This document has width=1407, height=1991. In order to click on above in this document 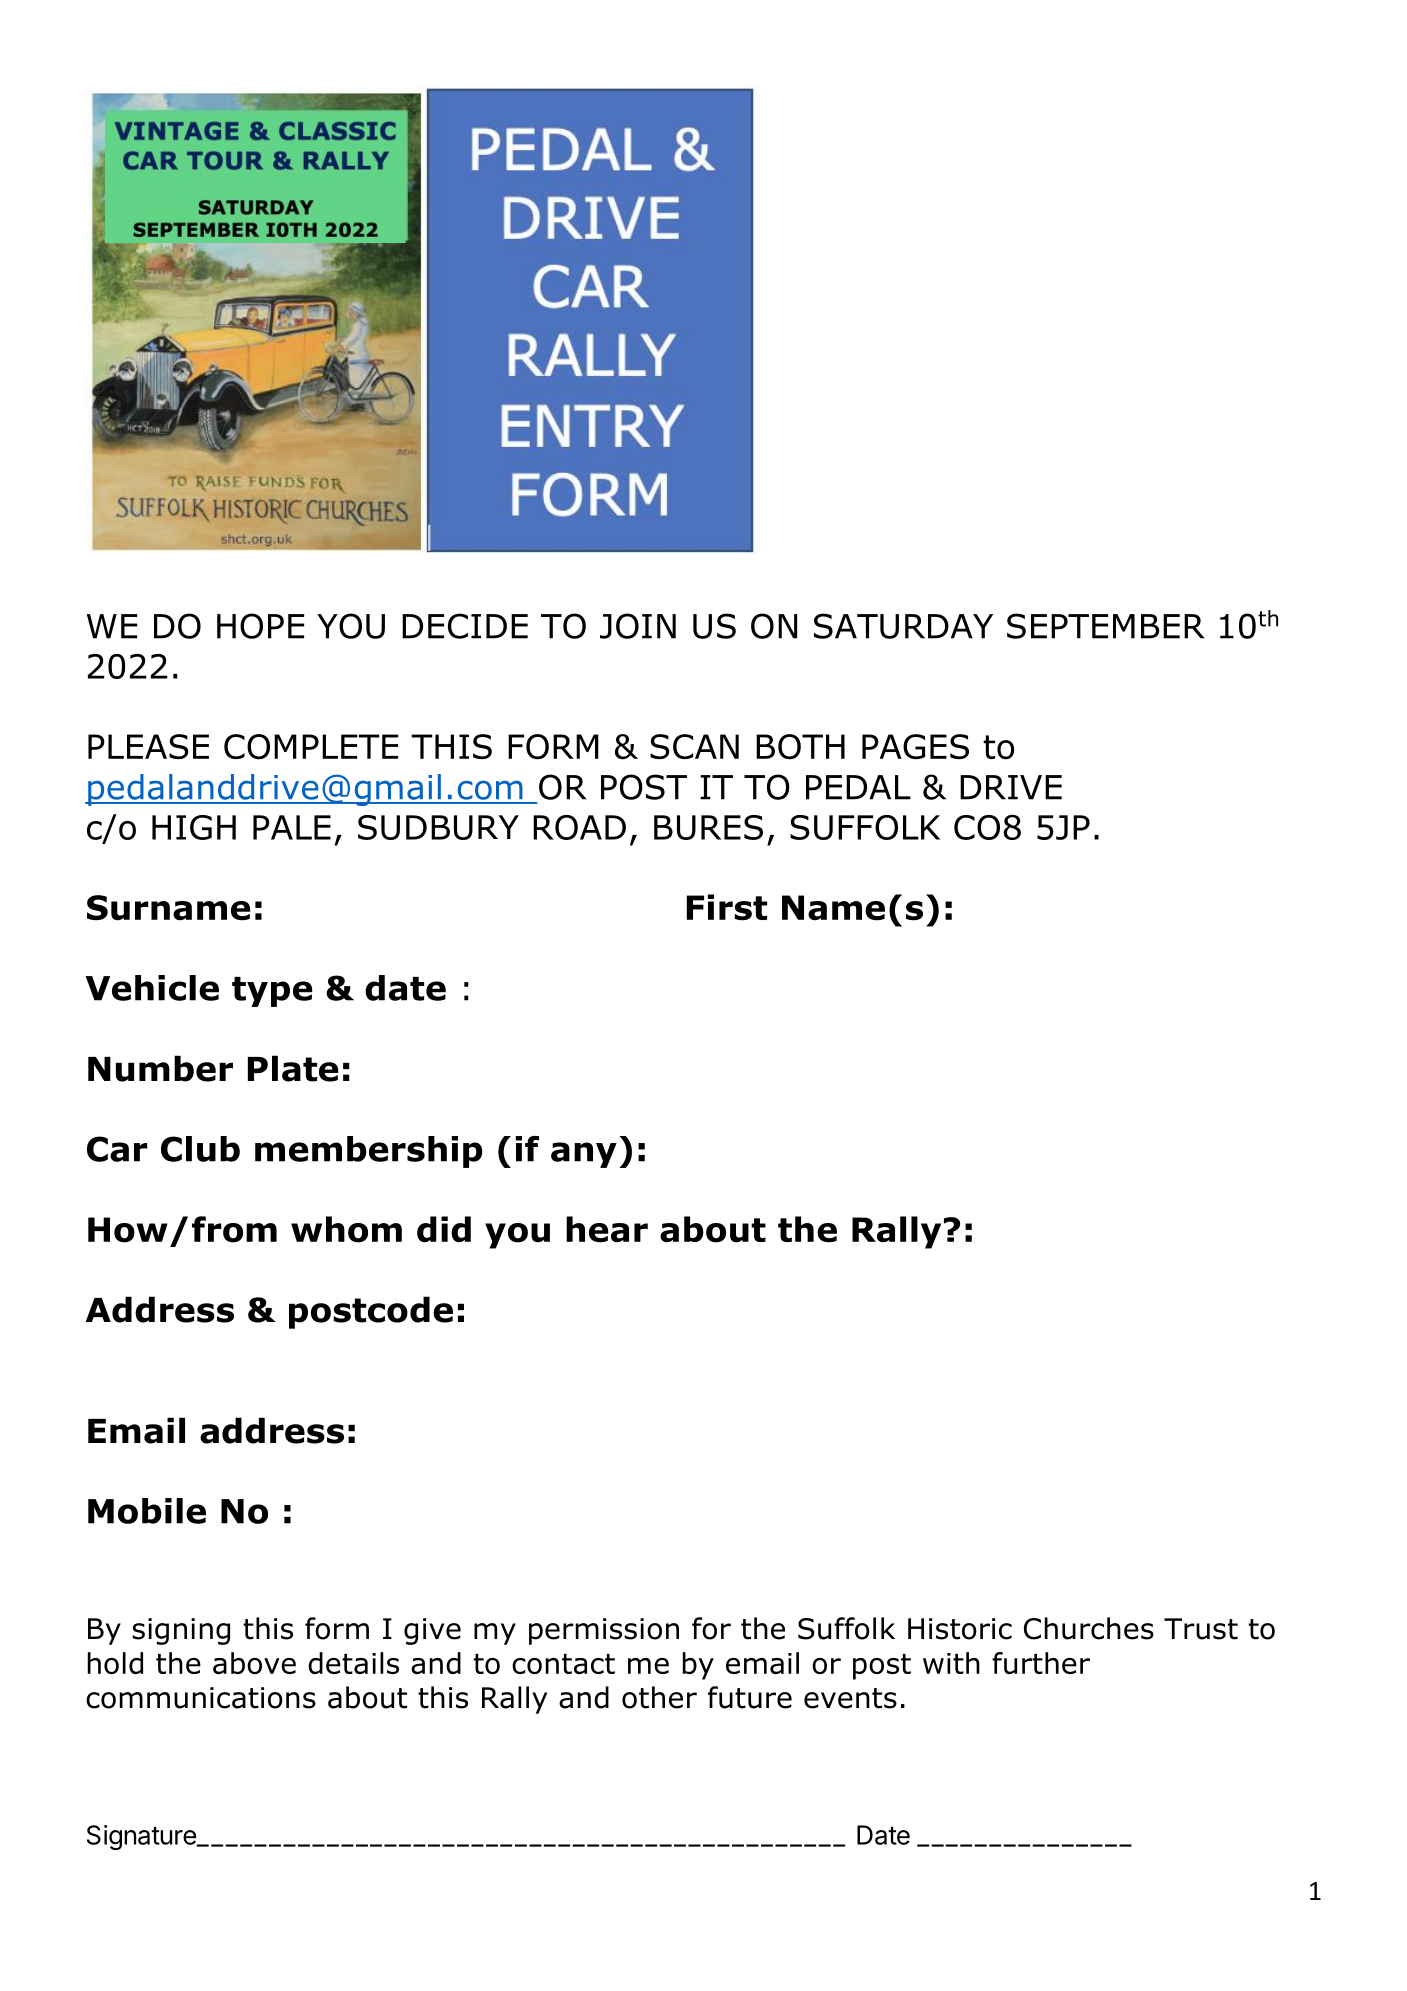, I will do `click(254, 1663)`.
